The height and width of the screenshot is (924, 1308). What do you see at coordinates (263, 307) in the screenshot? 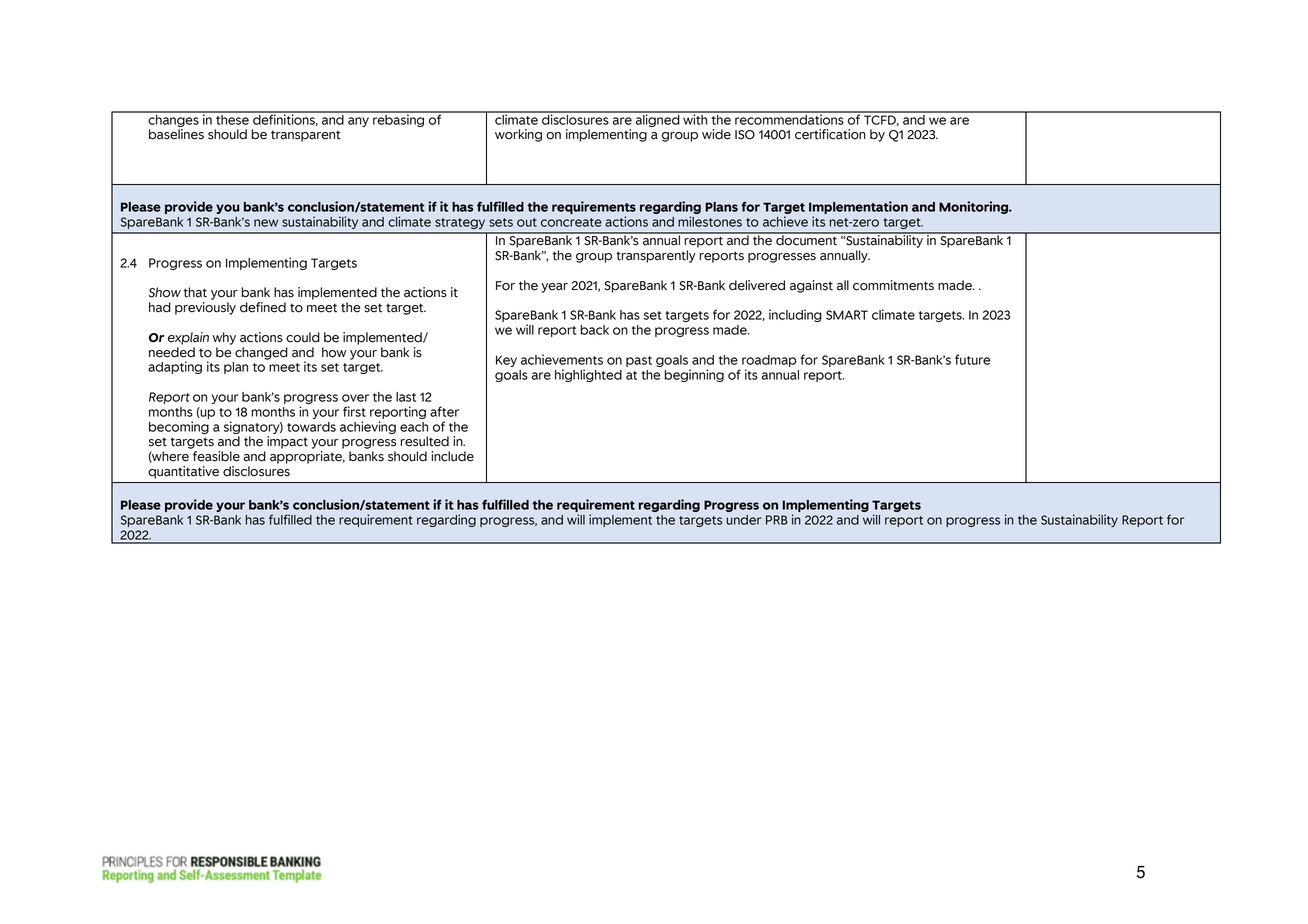
I see `defined` at bounding box center [263, 307].
